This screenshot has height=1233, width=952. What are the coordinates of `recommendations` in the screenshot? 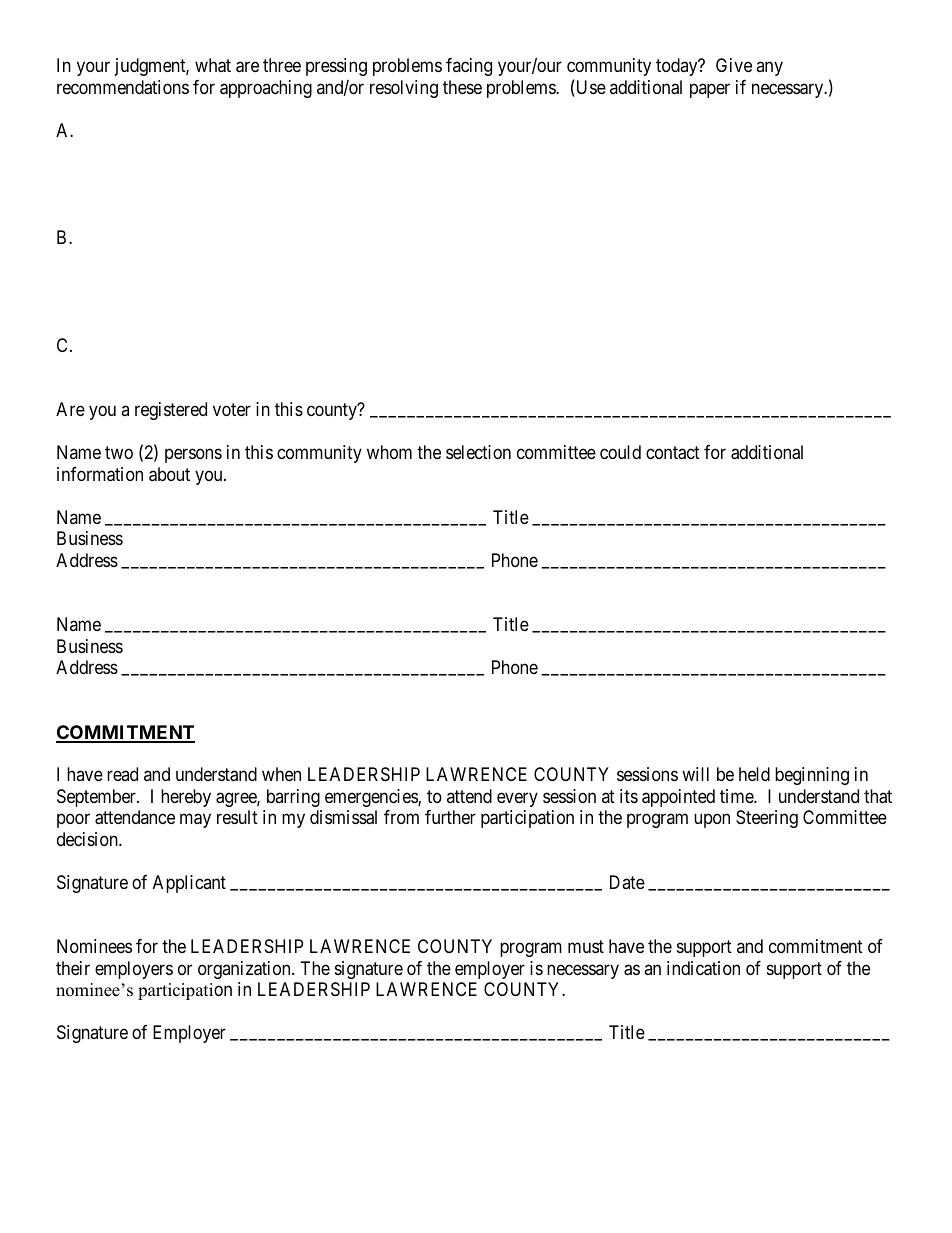 It's located at (123, 87).
